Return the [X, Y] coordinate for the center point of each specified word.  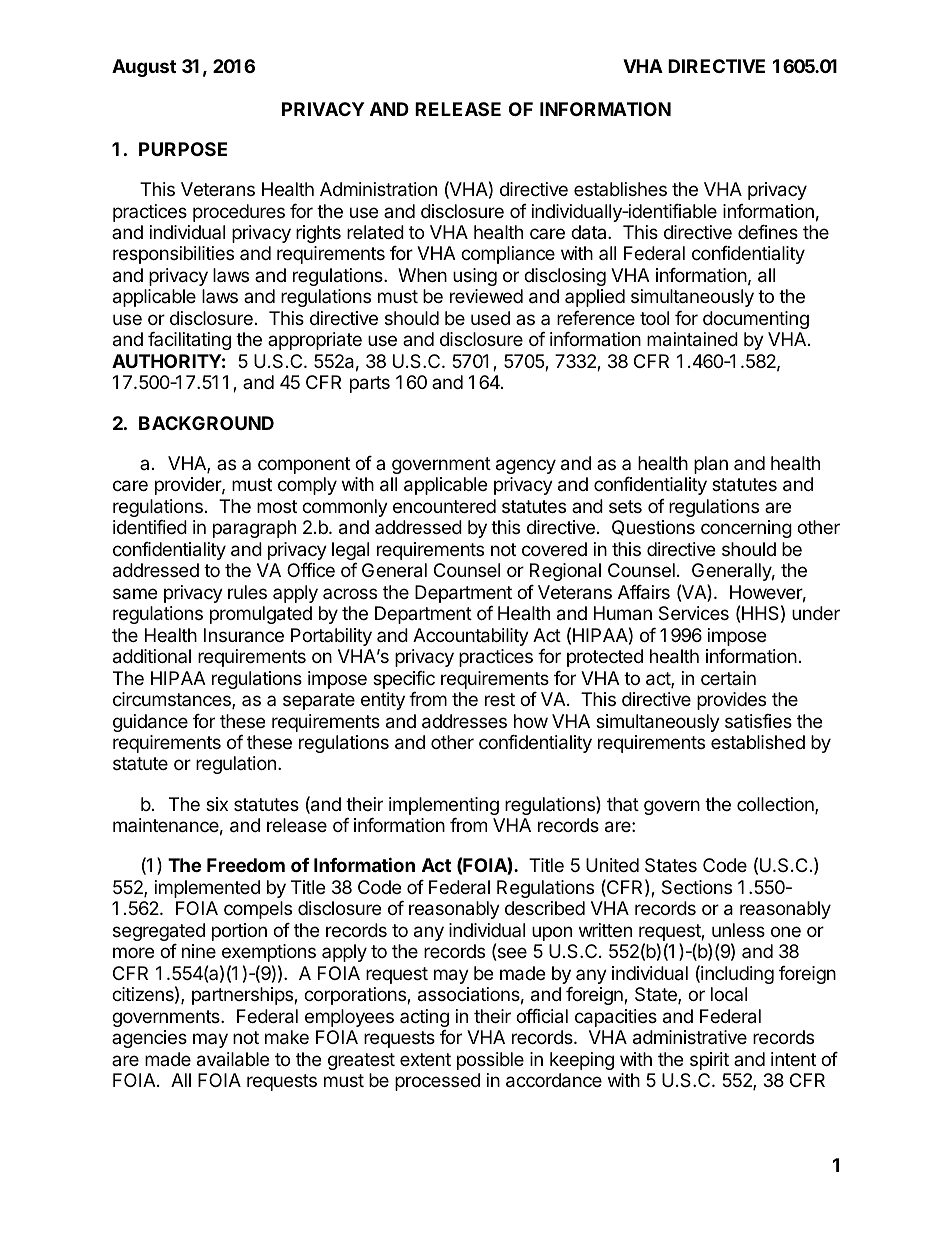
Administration [378, 189]
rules [247, 592]
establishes [620, 189]
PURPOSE [183, 149]
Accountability [471, 637]
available [233, 1059]
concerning [746, 529]
